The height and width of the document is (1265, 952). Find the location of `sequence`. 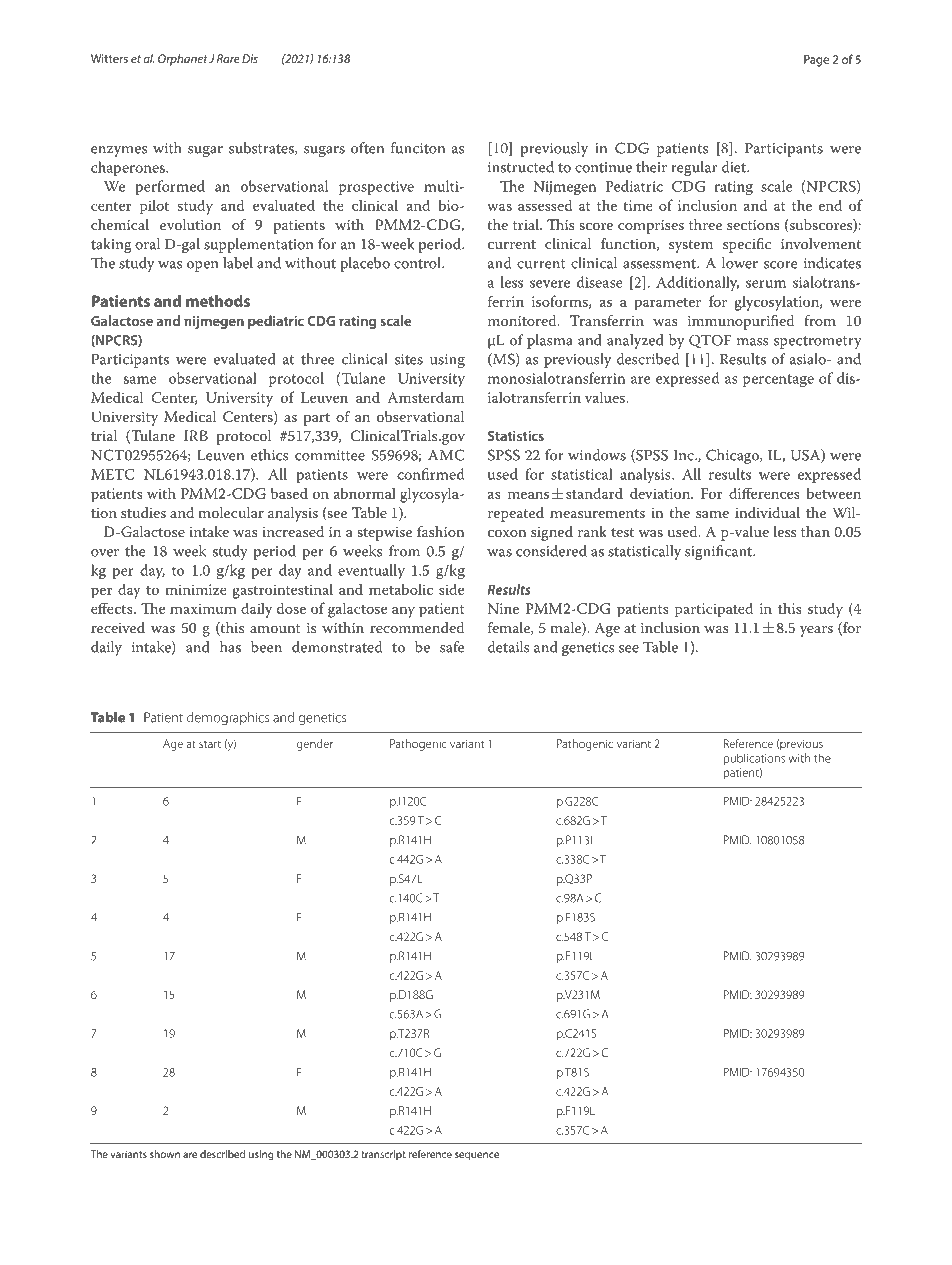

sequence is located at coordinates (477, 1156).
